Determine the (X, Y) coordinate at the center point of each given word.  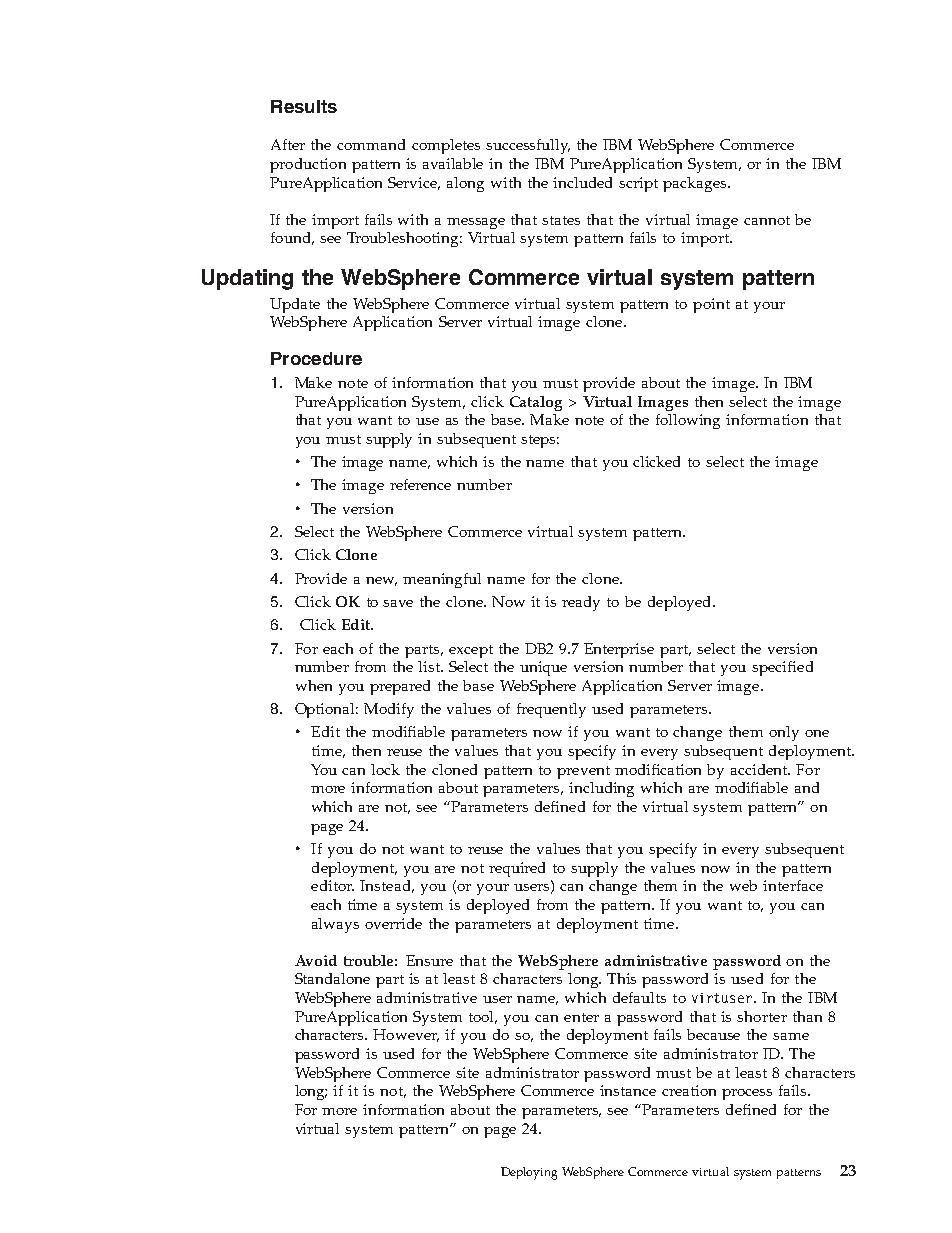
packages (696, 184)
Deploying (529, 1173)
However (406, 1035)
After (288, 144)
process (747, 1094)
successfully (528, 146)
